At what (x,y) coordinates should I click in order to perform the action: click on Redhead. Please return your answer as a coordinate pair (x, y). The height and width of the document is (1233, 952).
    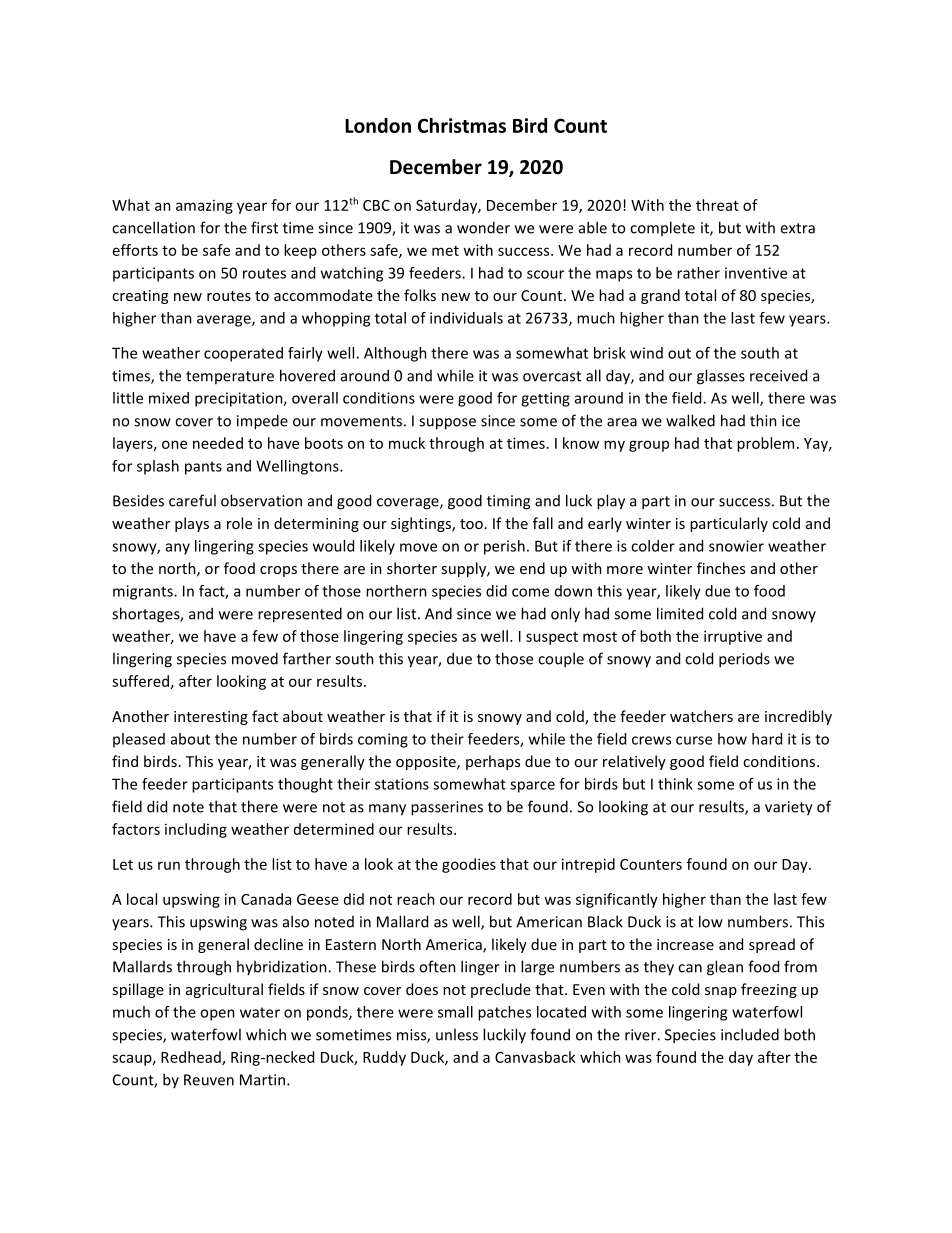
    Looking at the image, I should click on (192, 1058).
